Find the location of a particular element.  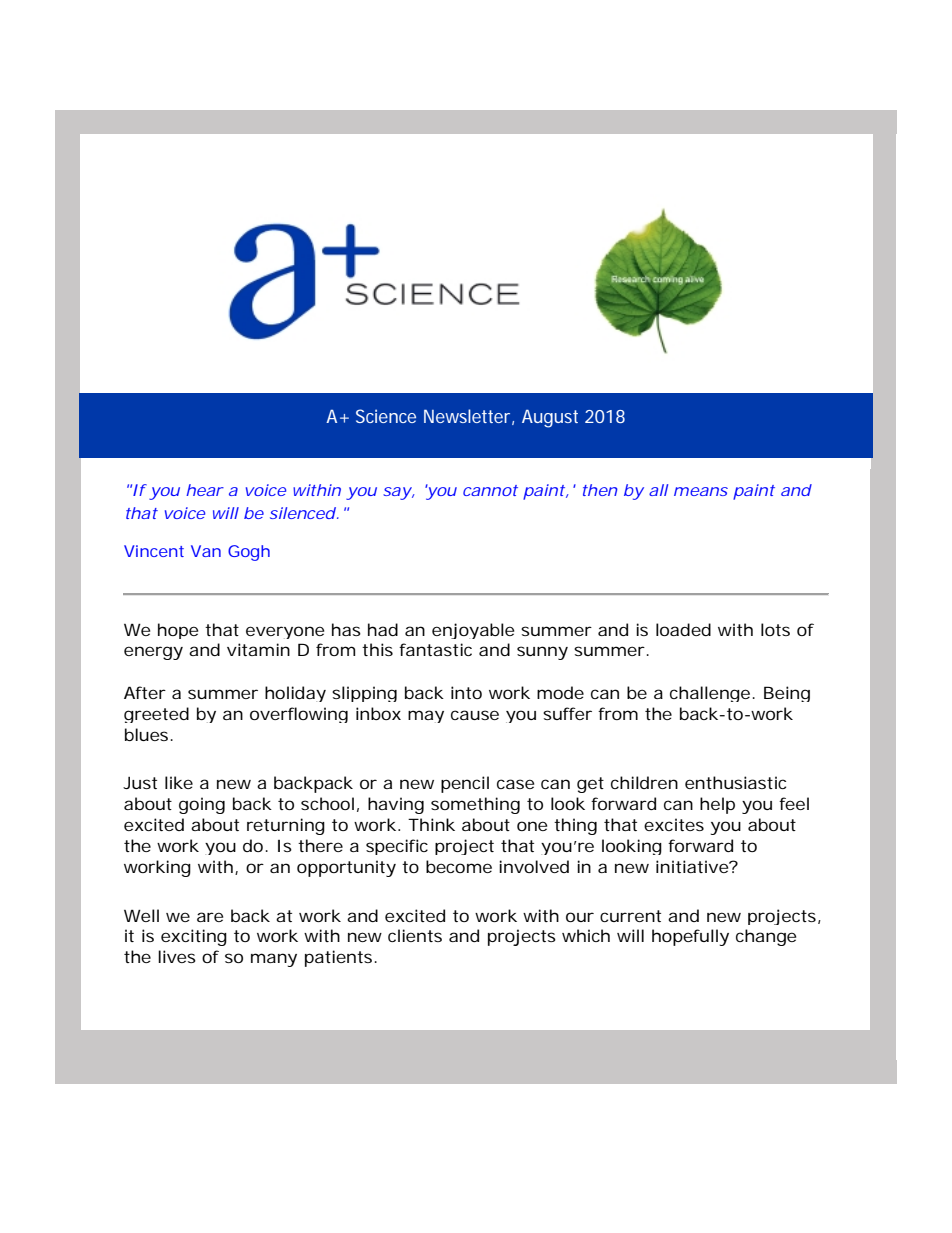

enthusiastic is located at coordinates (735, 782).
